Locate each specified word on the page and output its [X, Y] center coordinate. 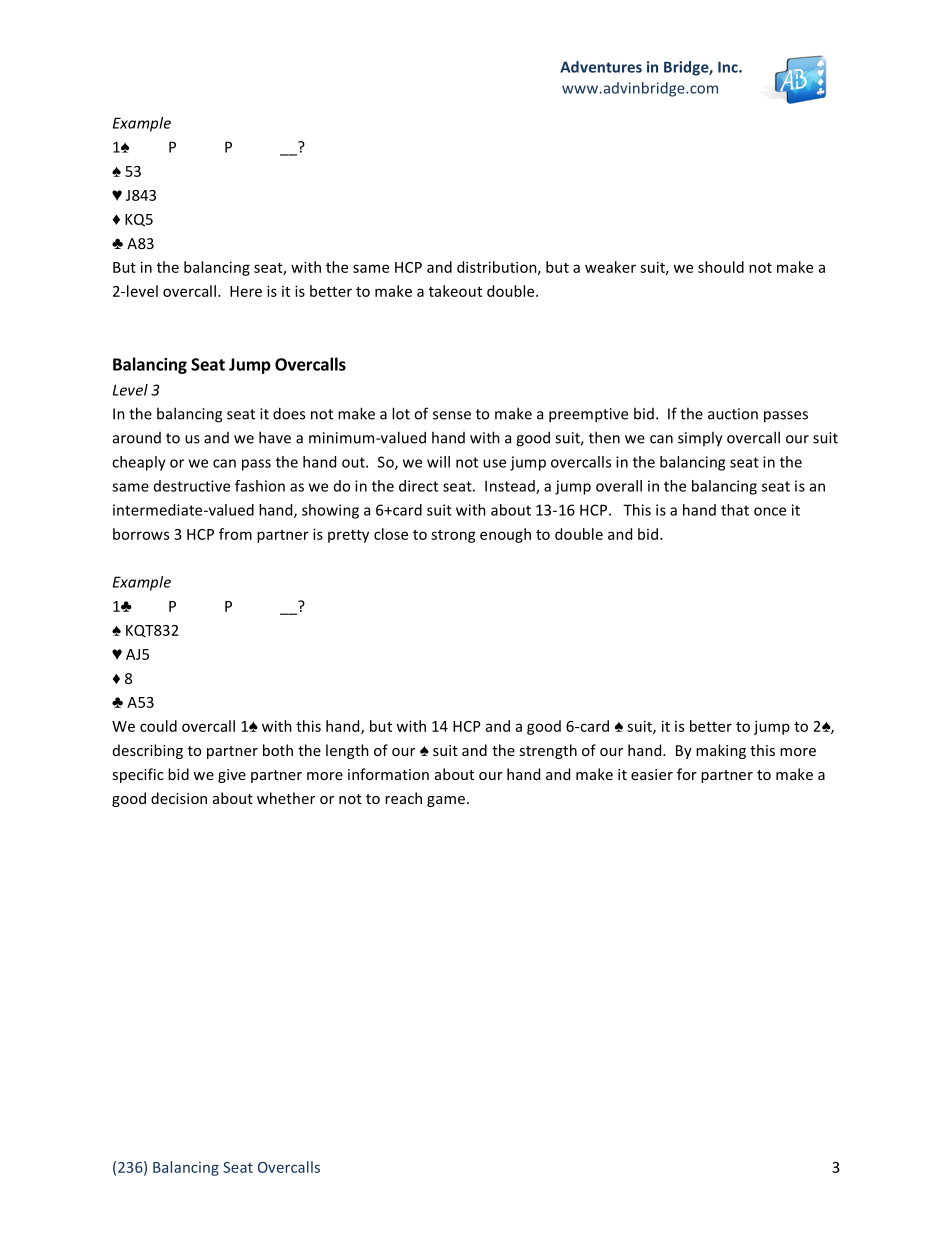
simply [700, 439]
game [446, 801]
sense [452, 415]
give [232, 776]
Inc [729, 67]
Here [246, 291]
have [275, 437]
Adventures [601, 67]
